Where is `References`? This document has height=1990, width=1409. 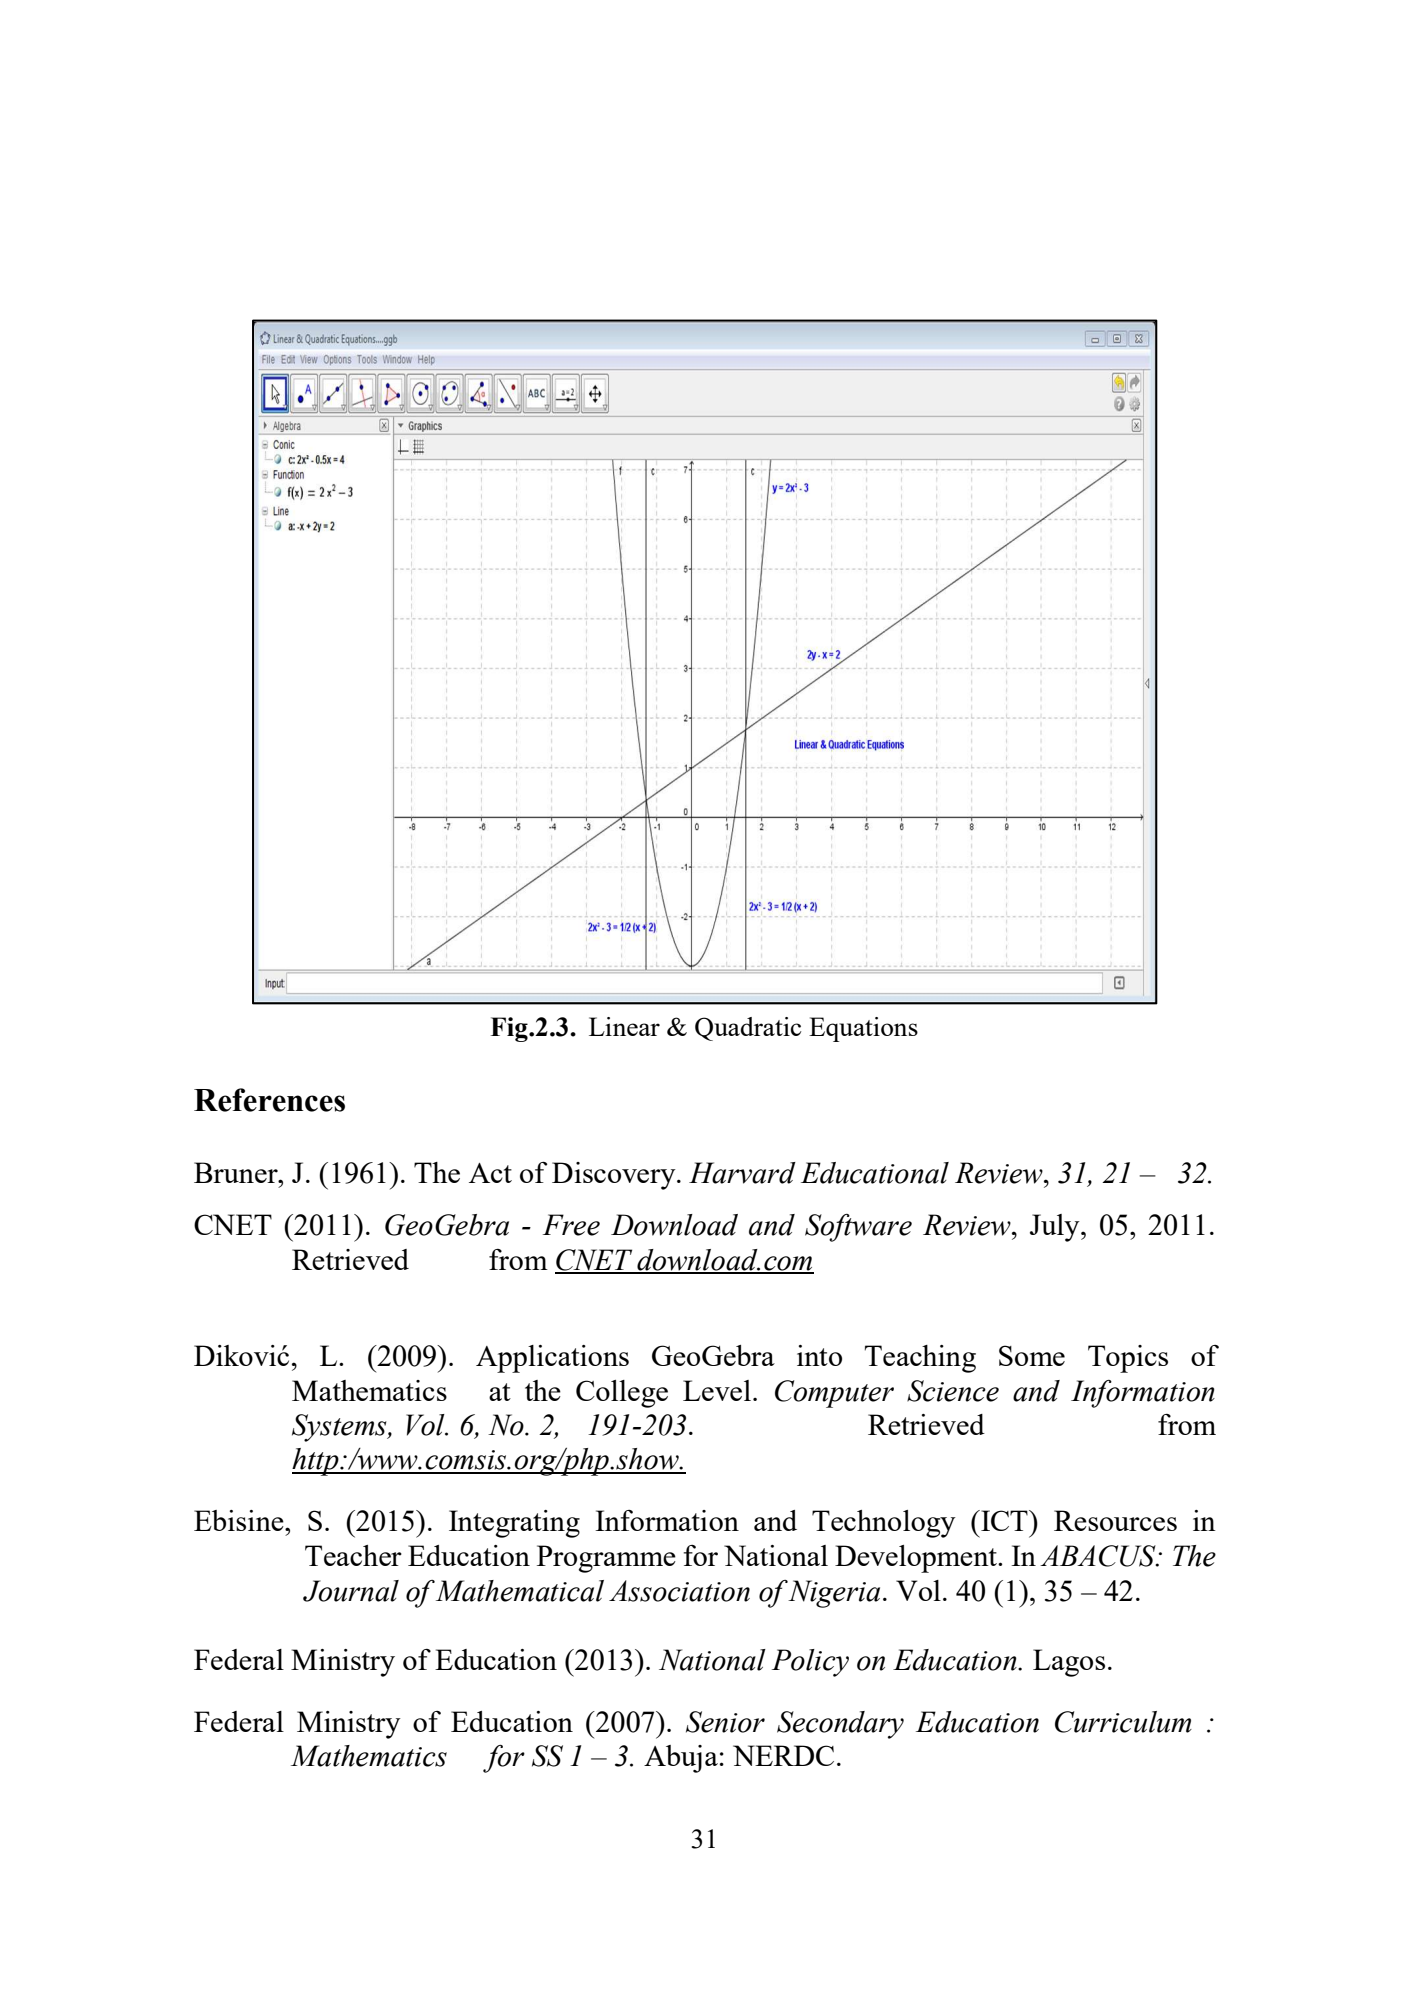 References is located at coordinates (269, 1100).
